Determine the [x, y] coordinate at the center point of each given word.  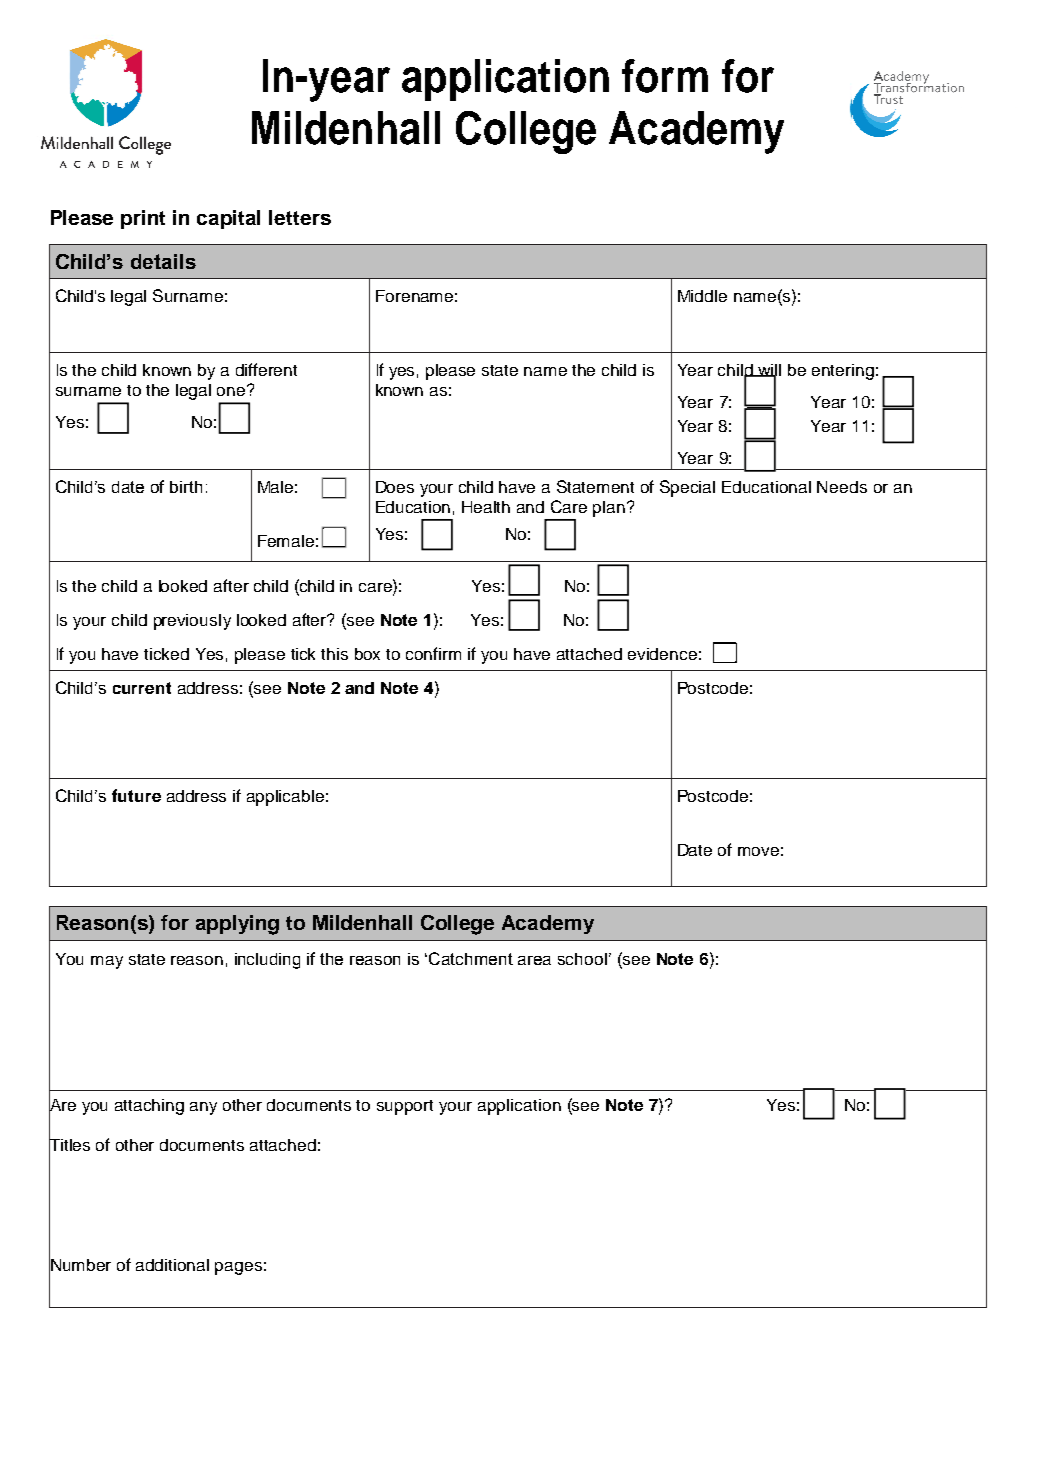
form [665, 76]
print [143, 219]
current [142, 688]
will [769, 371]
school [582, 959]
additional [172, 1265]
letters [300, 217]
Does [395, 487]
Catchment [471, 958]
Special [687, 488]
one [232, 390]
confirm [433, 653]
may [107, 962]
